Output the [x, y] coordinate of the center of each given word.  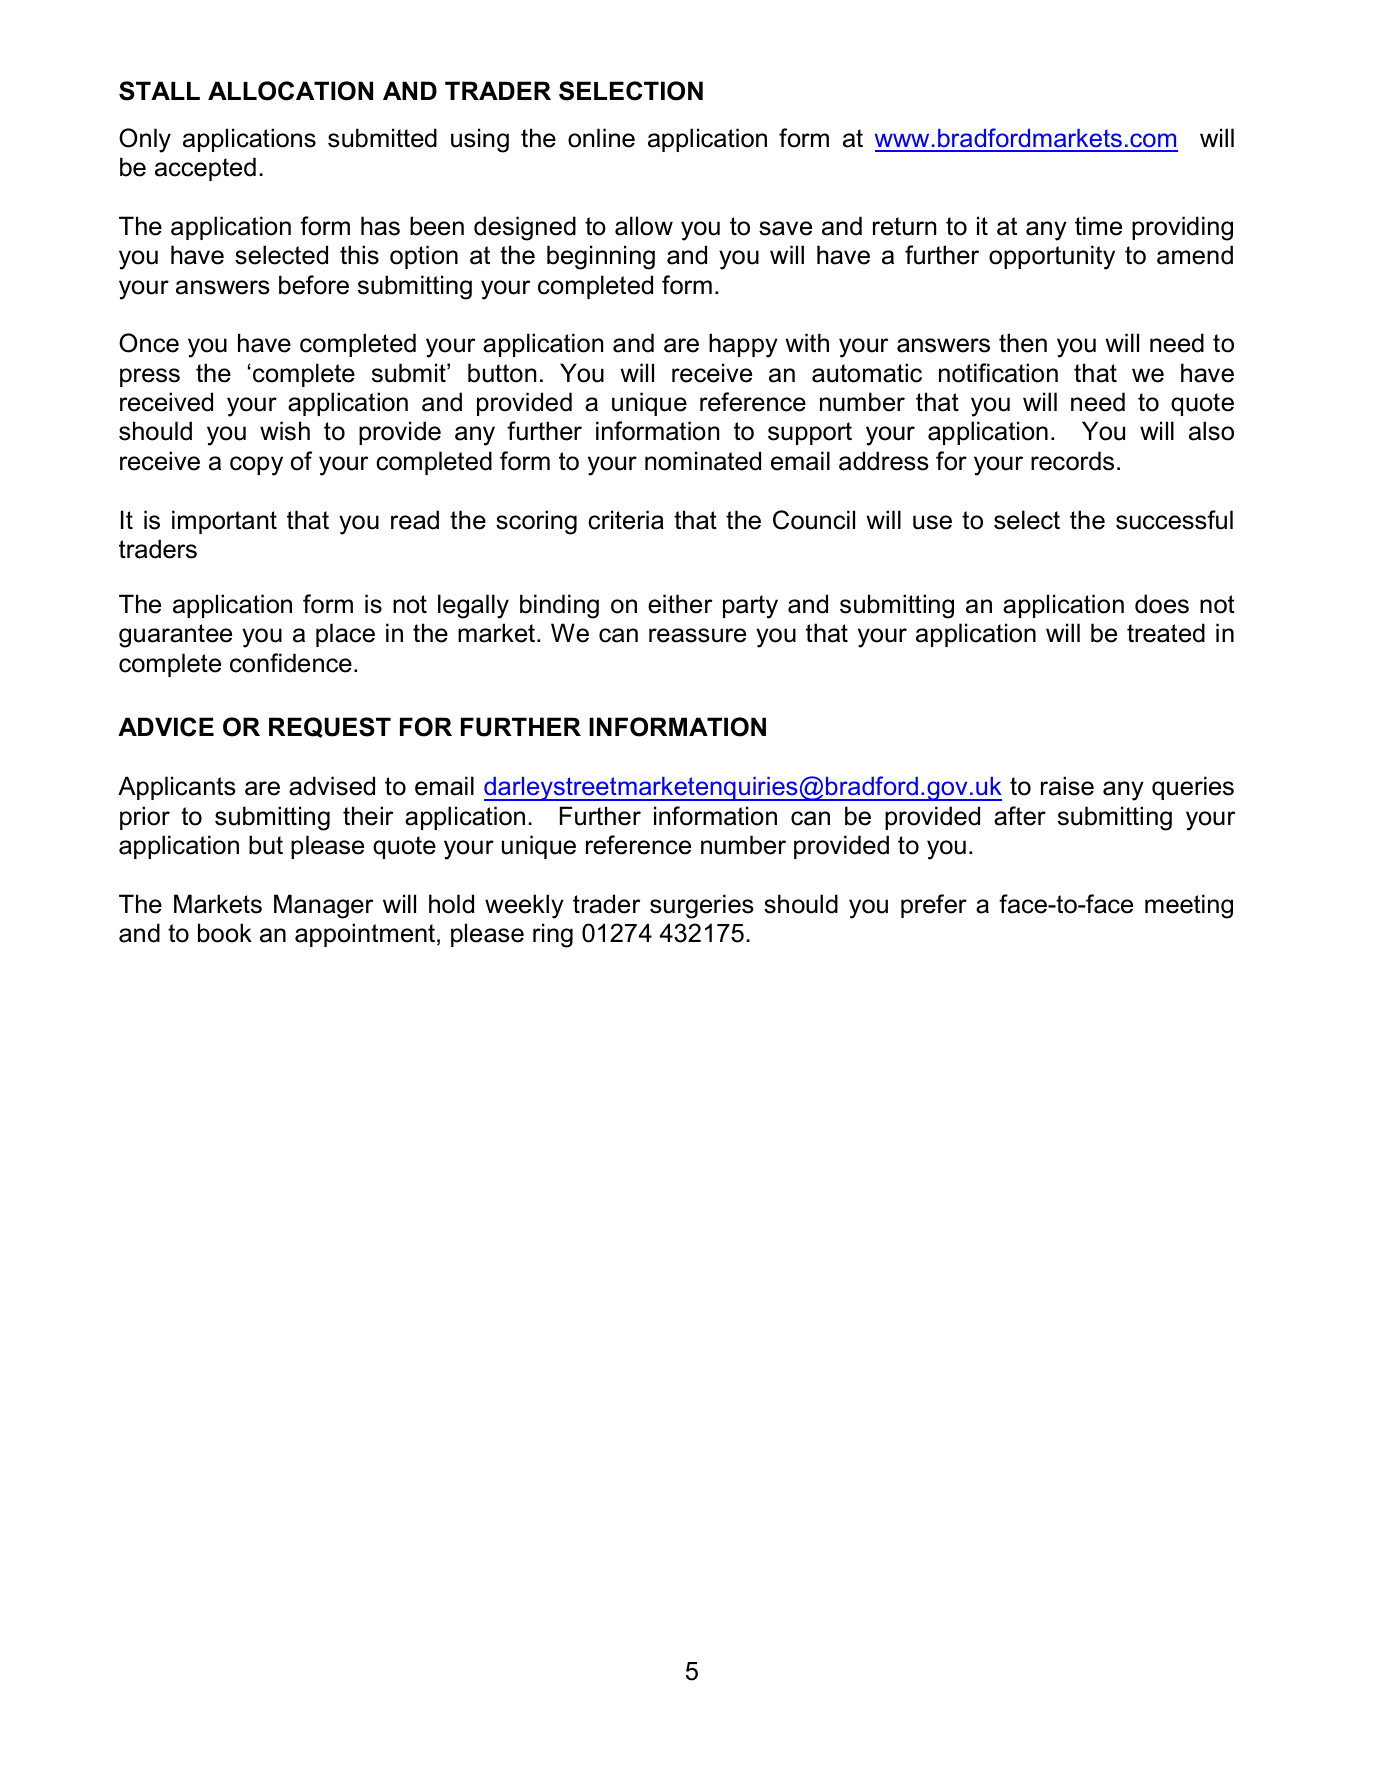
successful [1174, 520]
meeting [1189, 906]
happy [743, 345]
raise [1067, 786]
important [224, 522]
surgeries [702, 906]
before [314, 285]
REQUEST [330, 727]
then [1023, 343]
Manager [323, 906]
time [1098, 226]
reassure [697, 635]
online [601, 138]
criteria [626, 520]
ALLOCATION [290, 91]
